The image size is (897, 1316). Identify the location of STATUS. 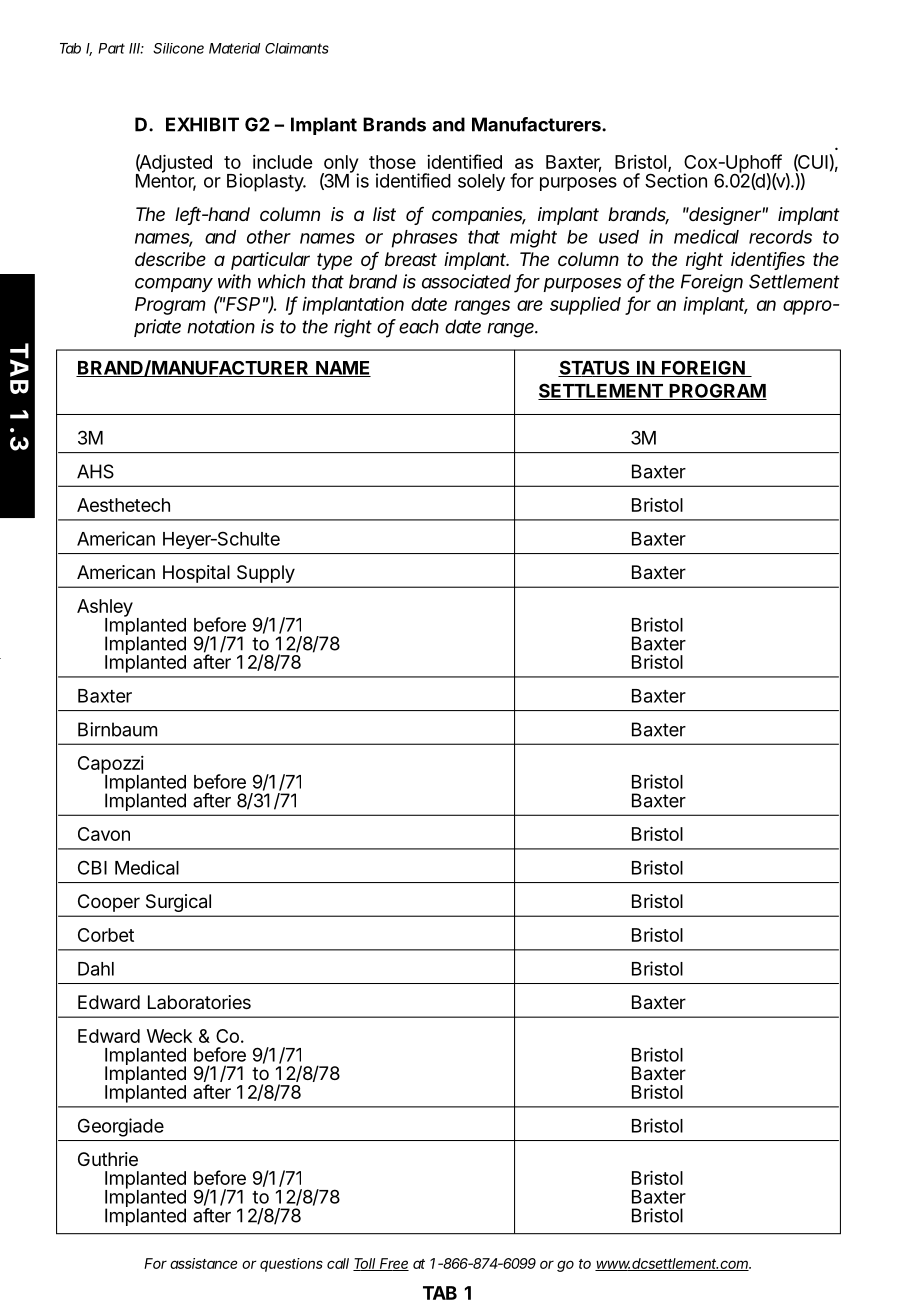
(594, 368).
